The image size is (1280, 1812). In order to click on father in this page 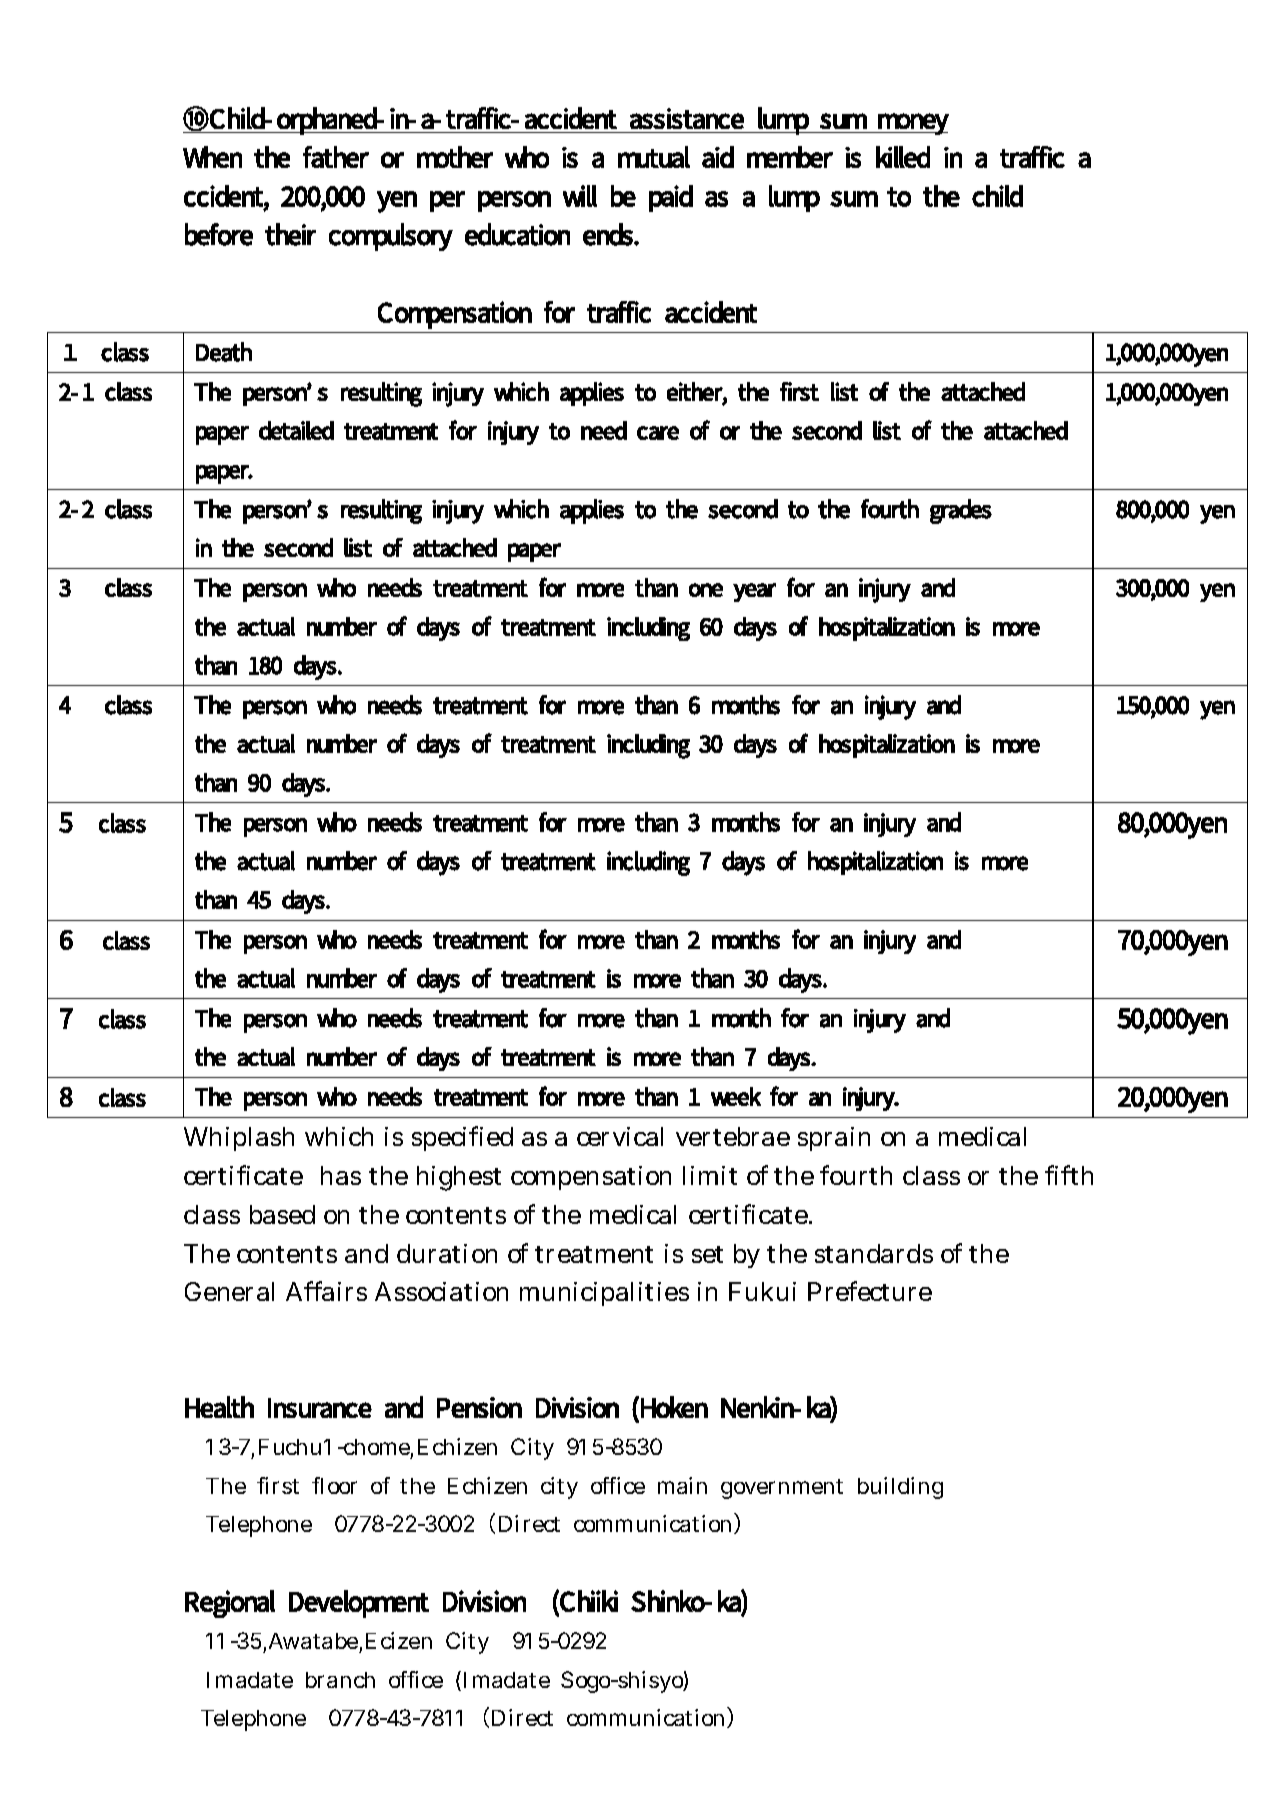, I will do `click(336, 157)`.
